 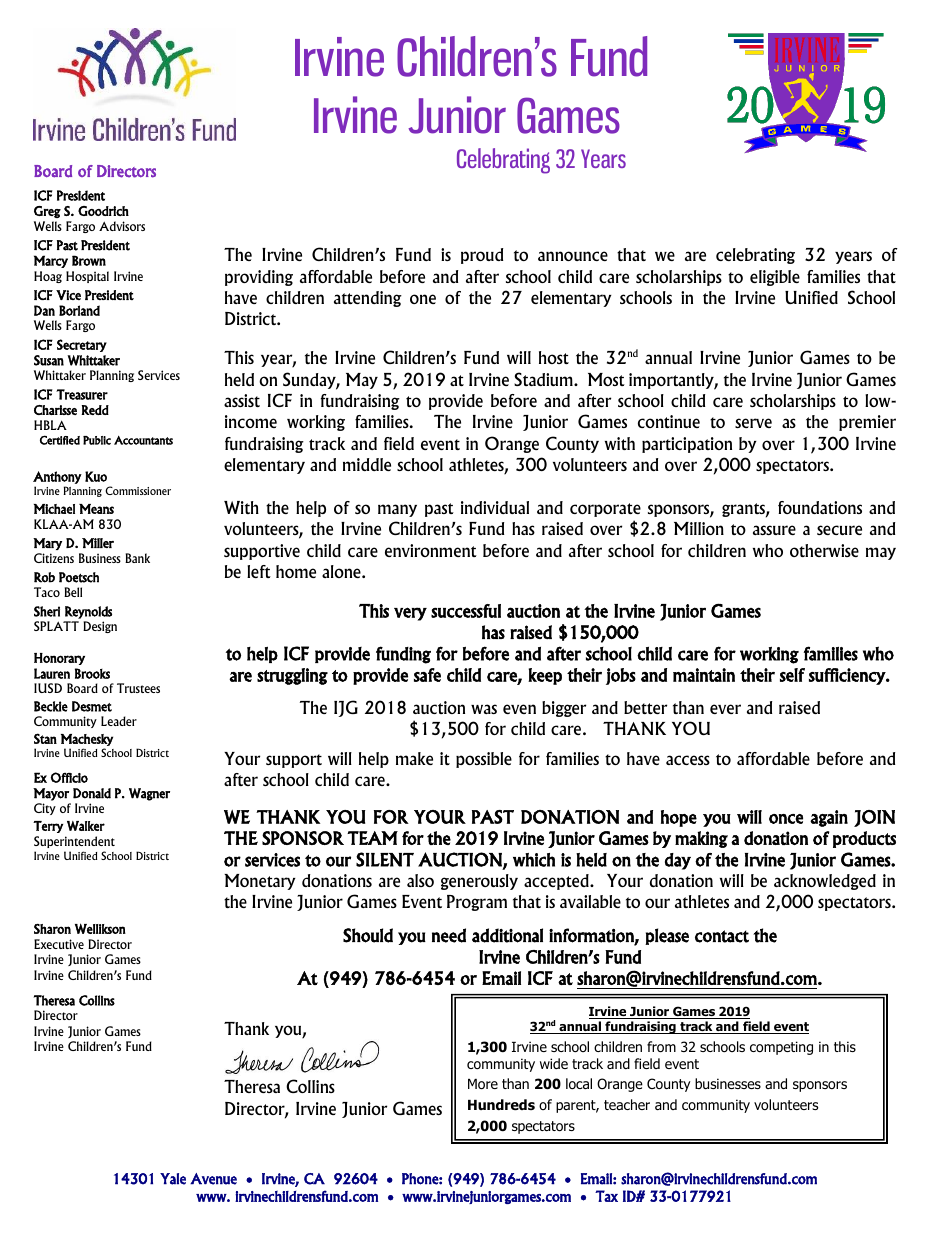 What do you see at coordinates (122, 226) in the page?
I see `Advisors` at bounding box center [122, 226].
